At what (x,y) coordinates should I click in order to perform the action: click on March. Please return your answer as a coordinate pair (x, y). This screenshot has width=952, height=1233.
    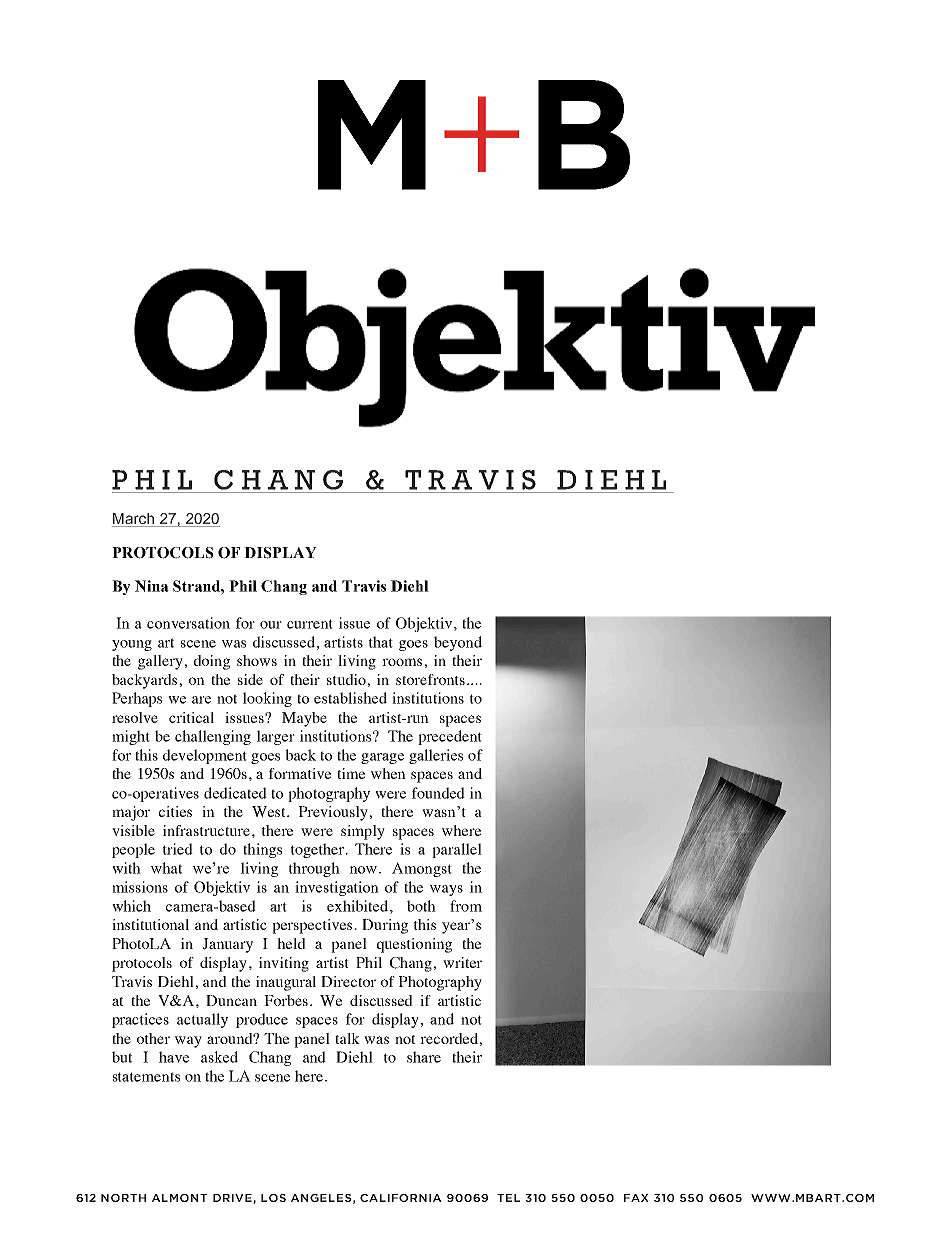
    Looking at the image, I should click on (133, 520).
